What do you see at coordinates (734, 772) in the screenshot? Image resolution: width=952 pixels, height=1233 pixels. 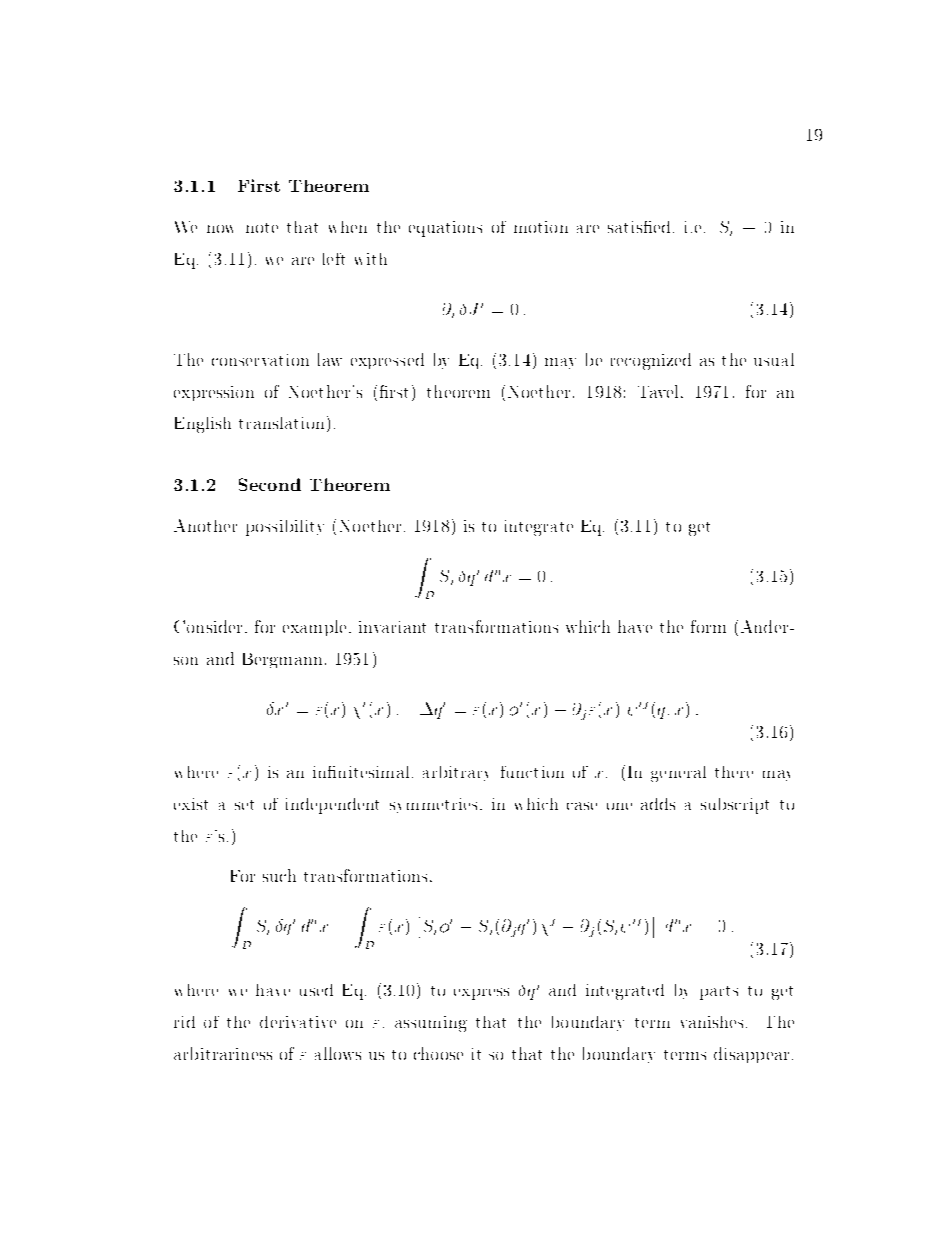 I see `there` at bounding box center [734, 772].
